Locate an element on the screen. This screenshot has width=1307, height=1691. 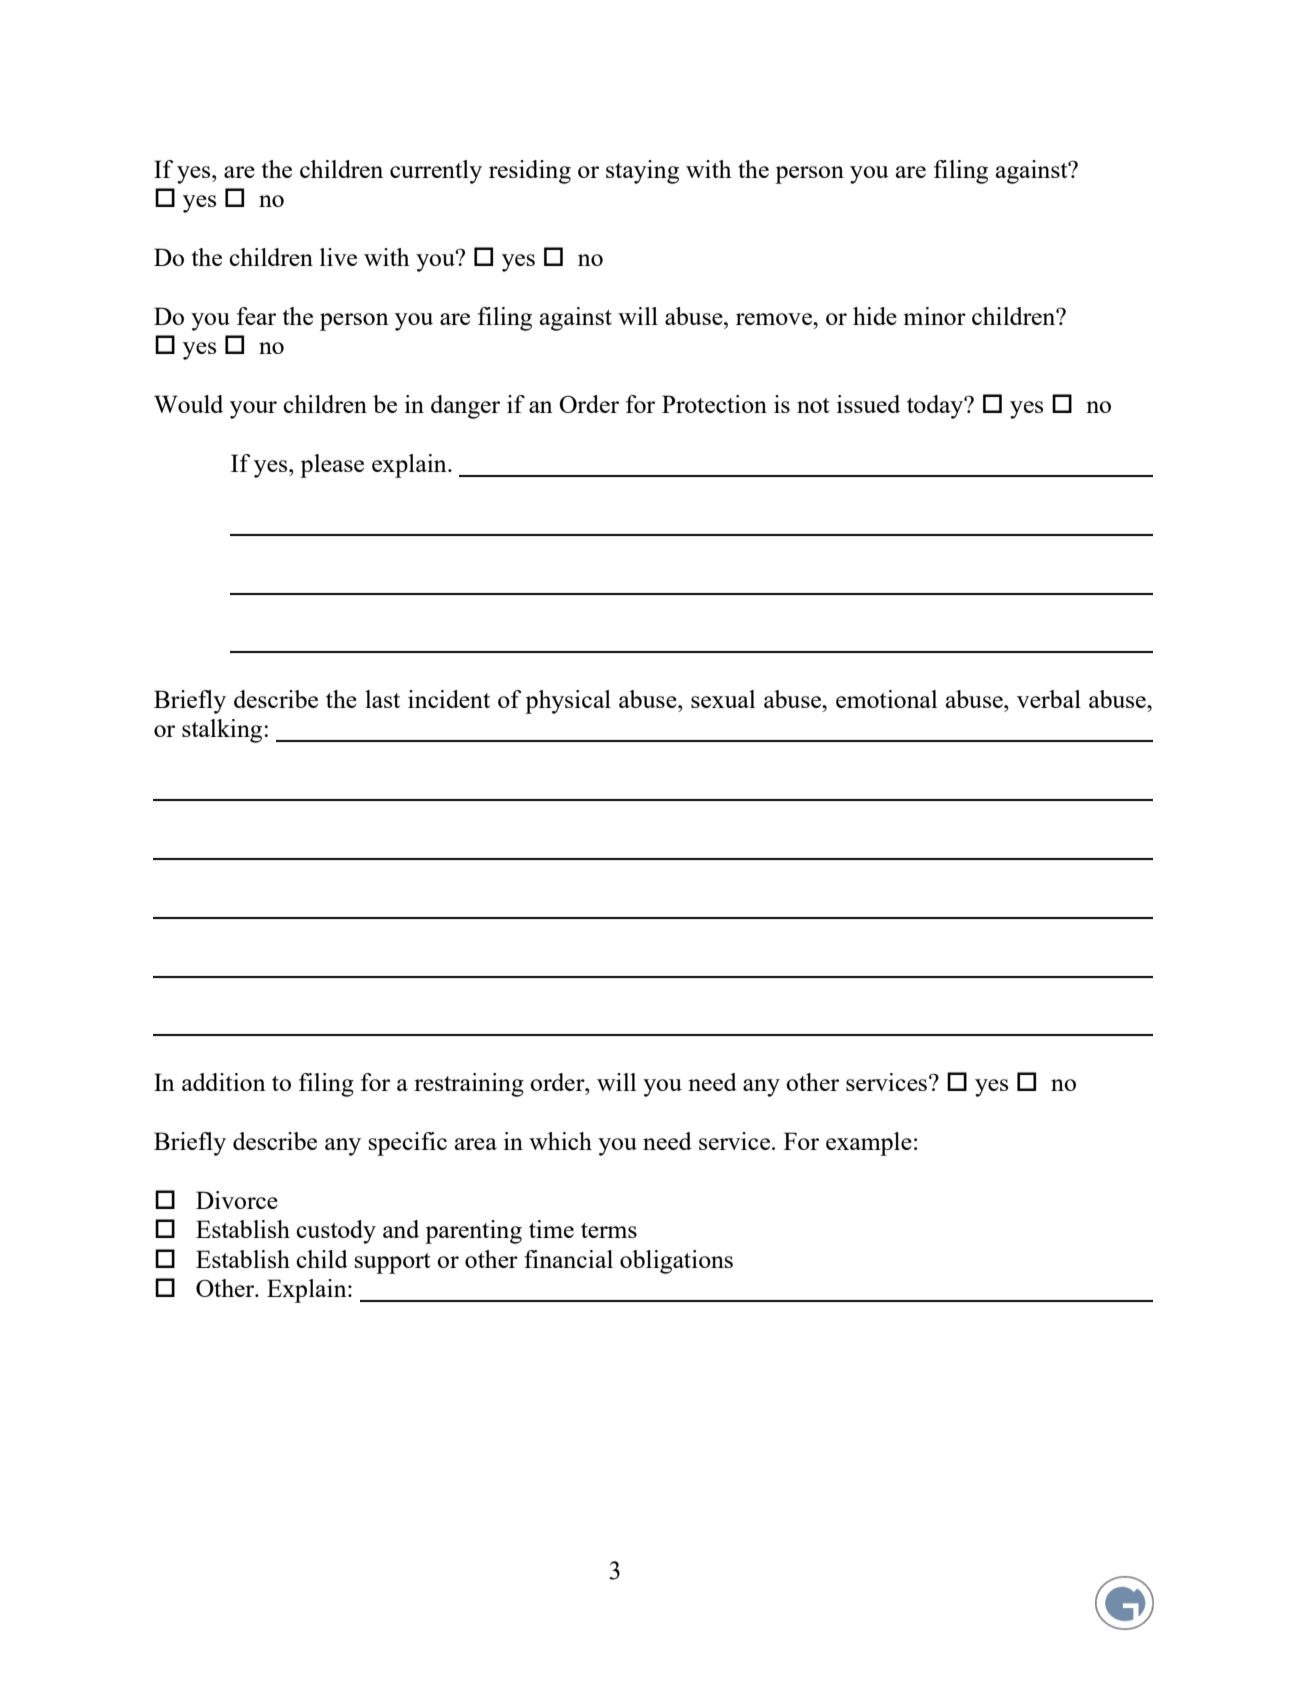
addition is located at coordinates (224, 1082).
